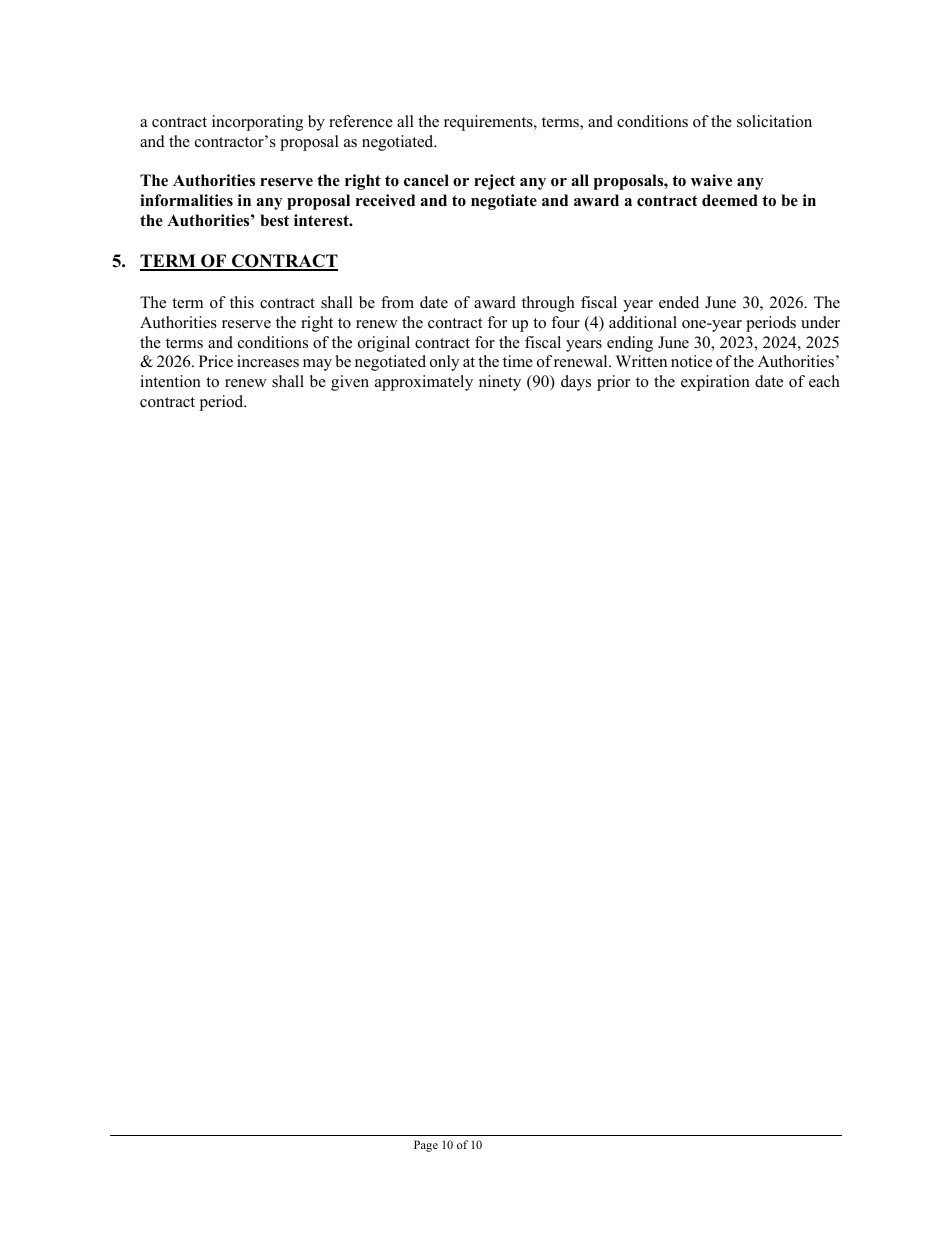 The height and width of the screenshot is (1233, 952). I want to click on each, so click(824, 381).
